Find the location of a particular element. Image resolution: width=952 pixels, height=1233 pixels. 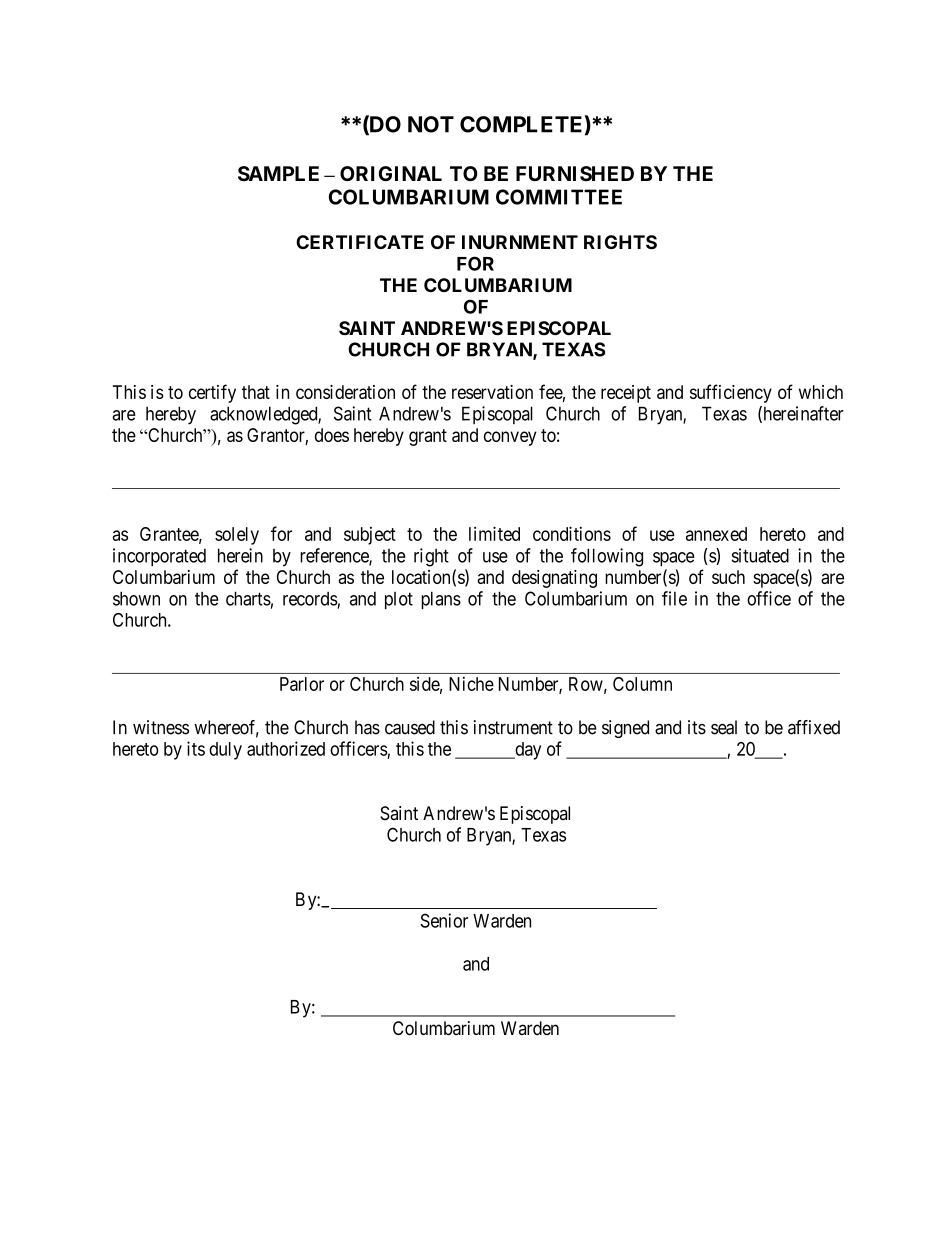

solely is located at coordinates (237, 536).
